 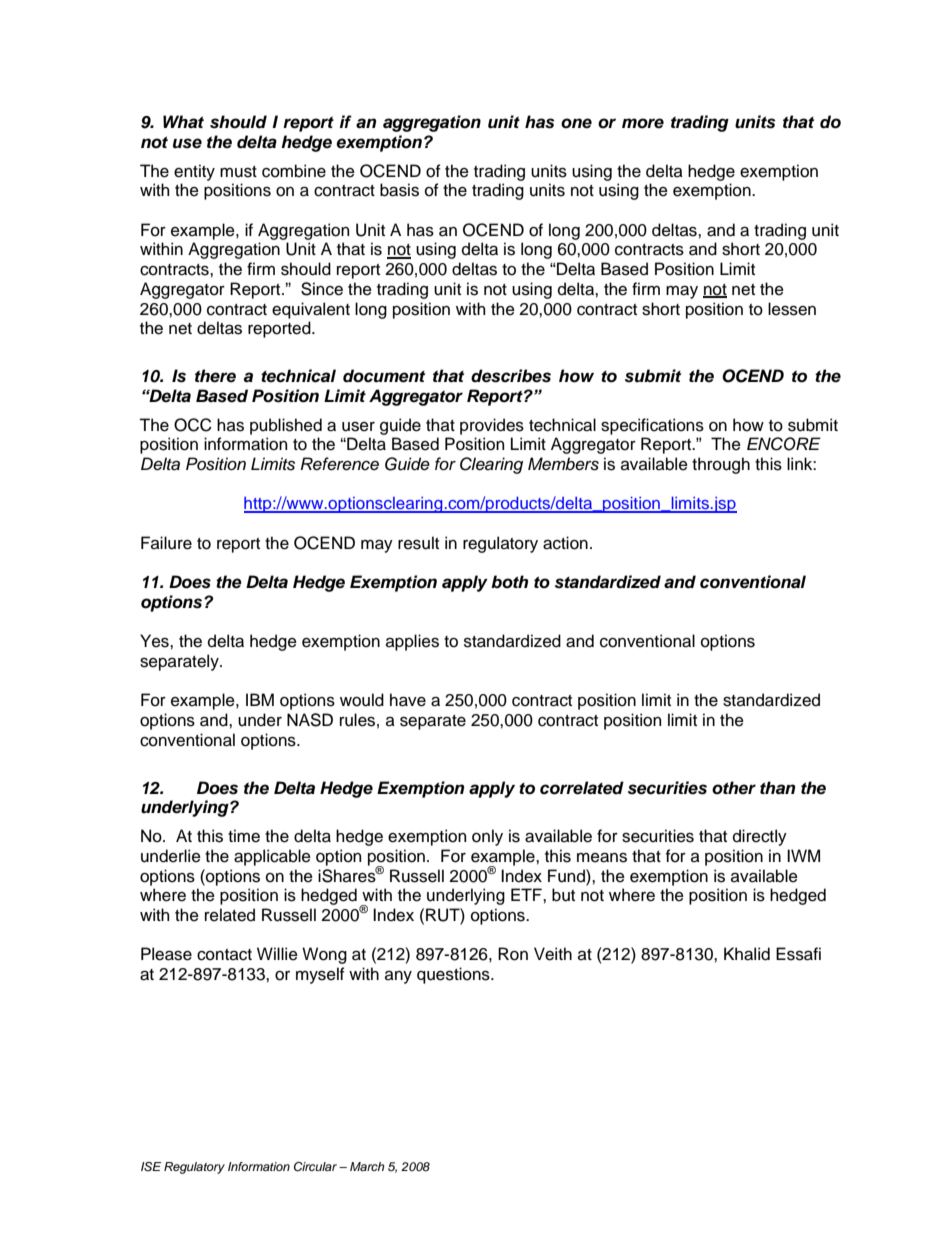 What do you see at coordinates (492, 426) in the document?
I see `provides` at bounding box center [492, 426].
